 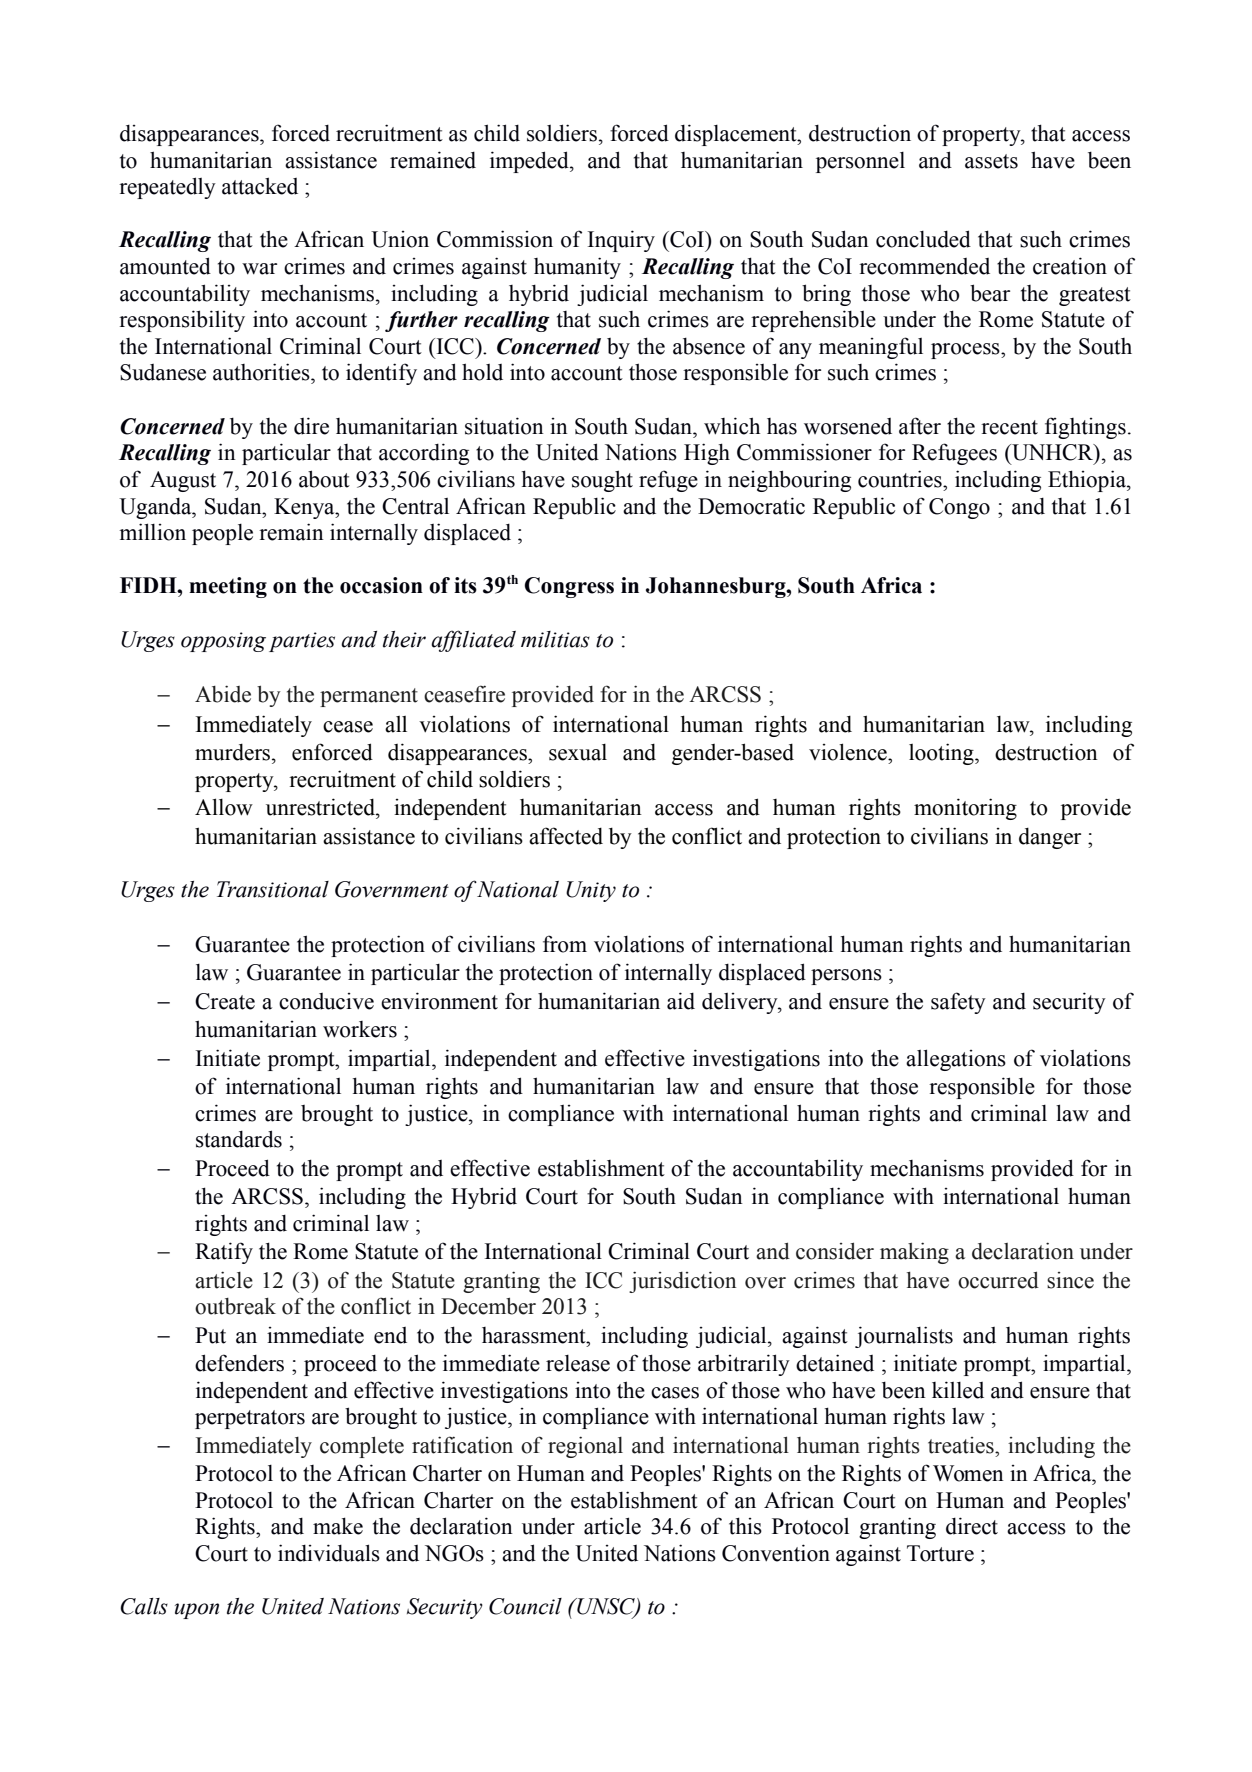 I want to click on individuals, so click(x=329, y=1553).
